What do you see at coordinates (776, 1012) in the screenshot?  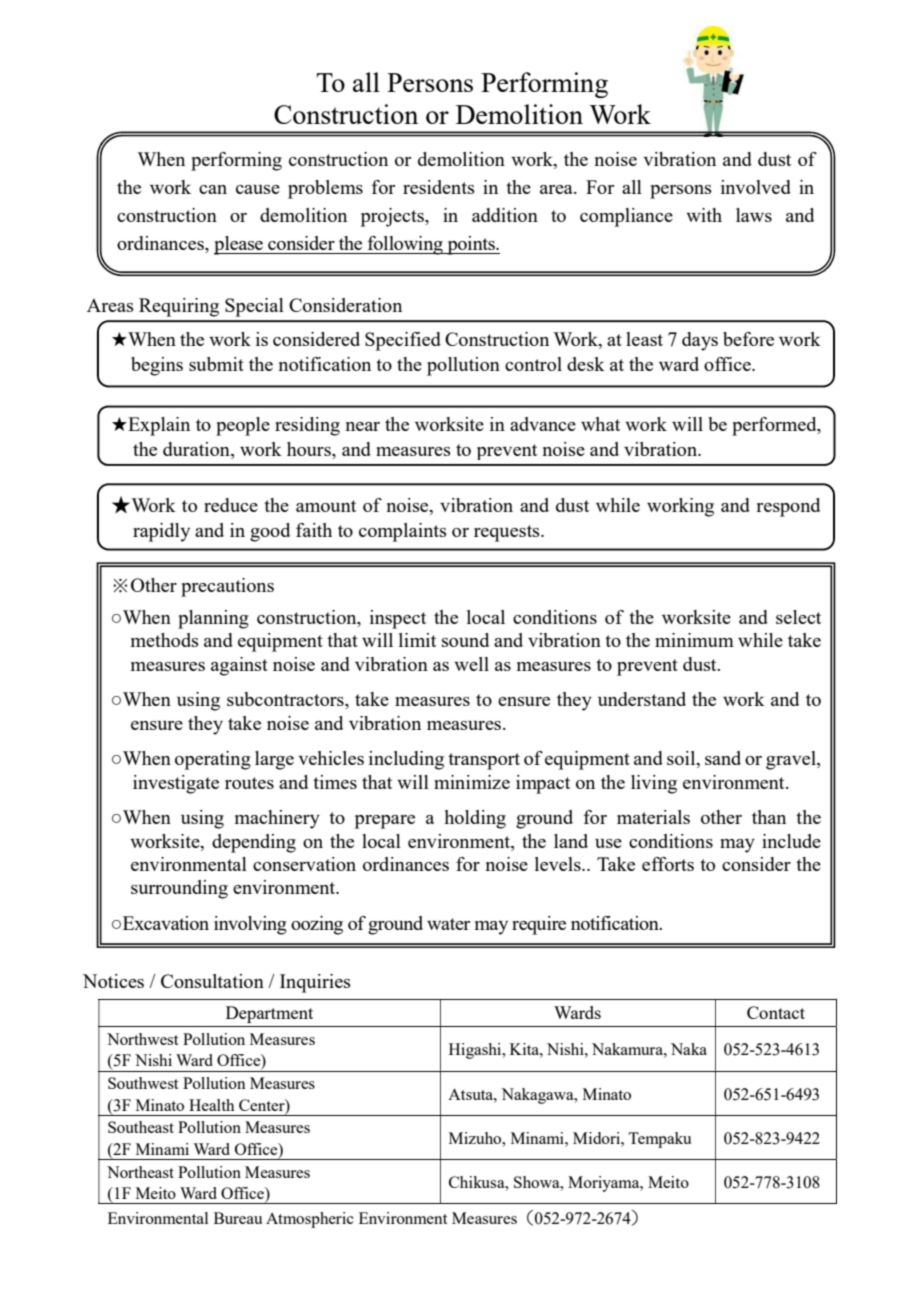 I see `Contact` at bounding box center [776, 1012].
